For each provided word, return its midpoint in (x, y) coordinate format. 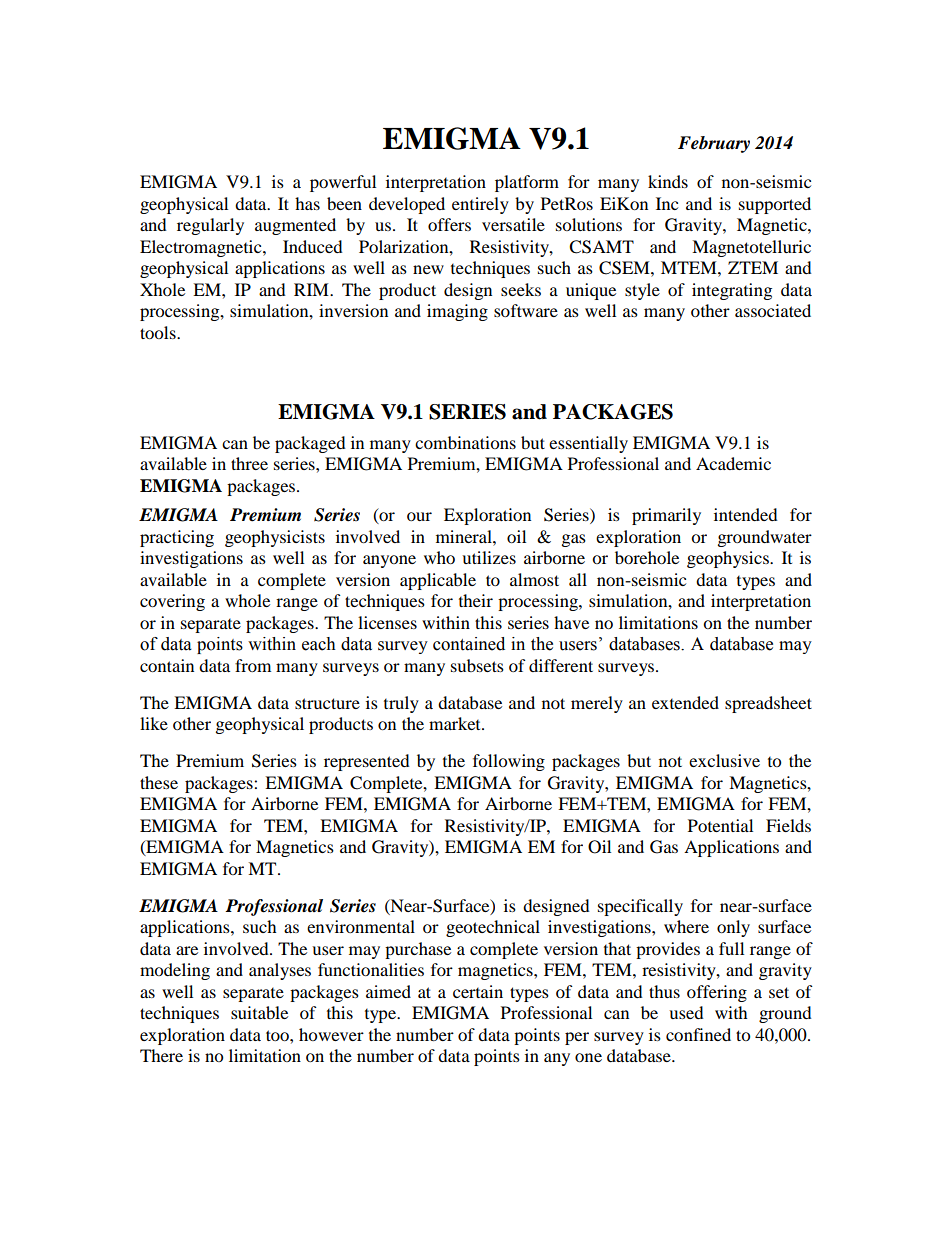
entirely (480, 205)
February (714, 144)
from (253, 665)
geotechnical (493, 928)
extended (685, 702)
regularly (210, 226)
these (159, 782)
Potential (720, 825)
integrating (732, 291)
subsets (477, 665)
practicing (177, 538)
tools (159, 332)
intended (746, 514)
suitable (259, 1012)
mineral (465, 536)
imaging (457, 312)
